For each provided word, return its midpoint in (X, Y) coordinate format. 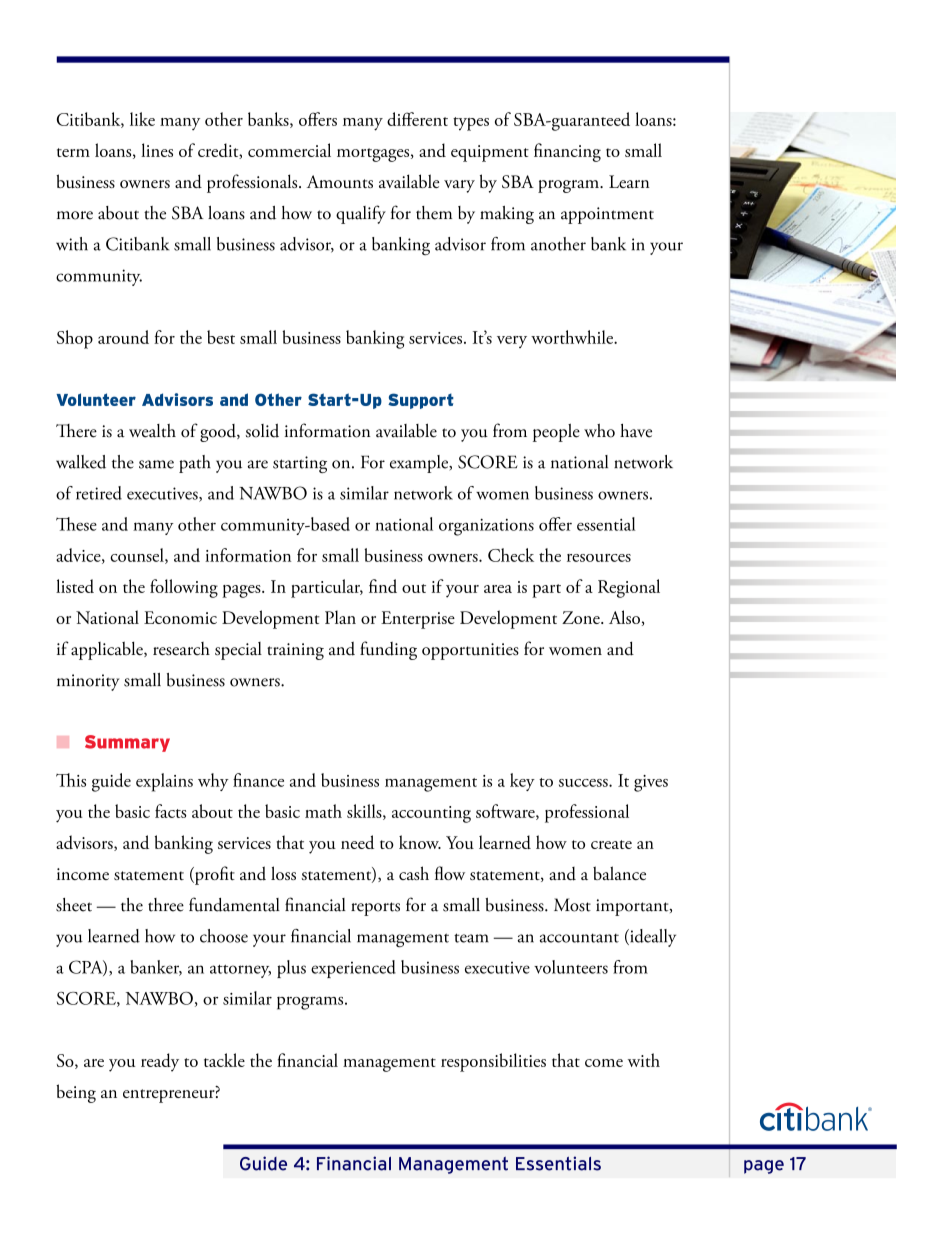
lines (157, 150)
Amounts (340, 182)
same (156, 464)
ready (160, 1062)
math (323, 811)
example (420, 464)
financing (567, 152)
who (599, 431)
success (584, 783)
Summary (127, 743)
